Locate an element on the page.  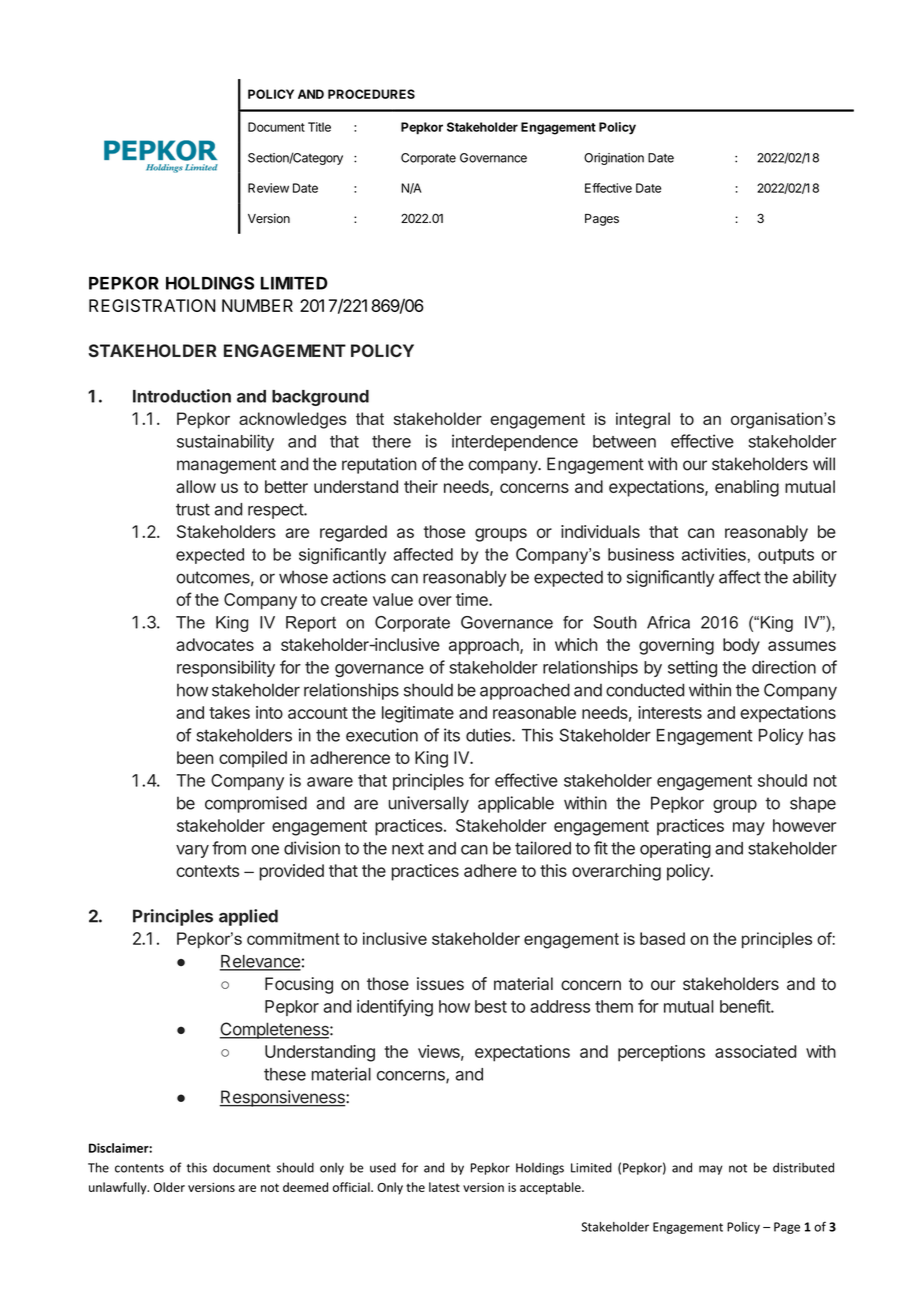
PROCEDURES is located at coordinates (371, 94).
